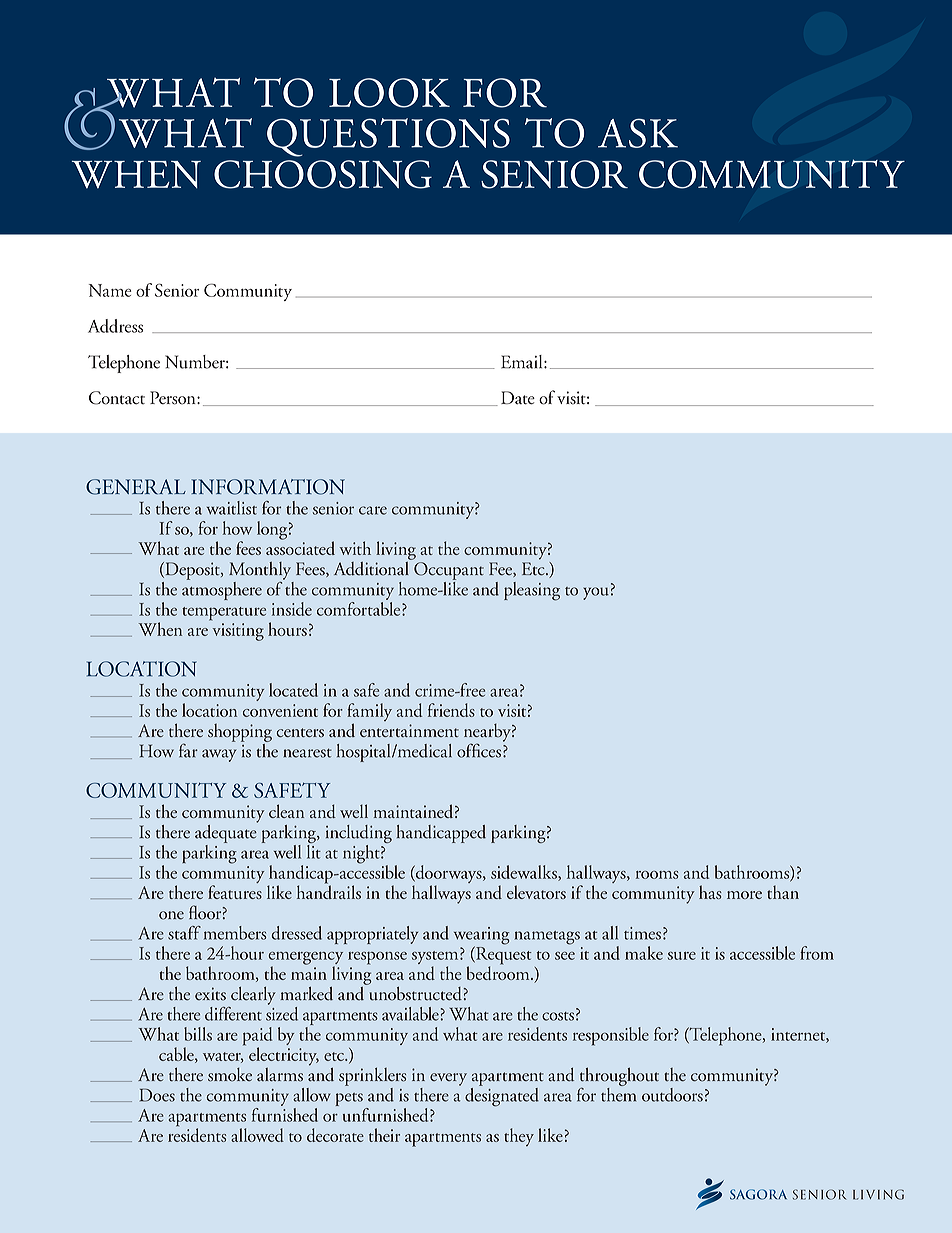 This document has height=1233, width=952. Describe the element at coordinates (117, 398) in the document. I see `Contact` at that location.
